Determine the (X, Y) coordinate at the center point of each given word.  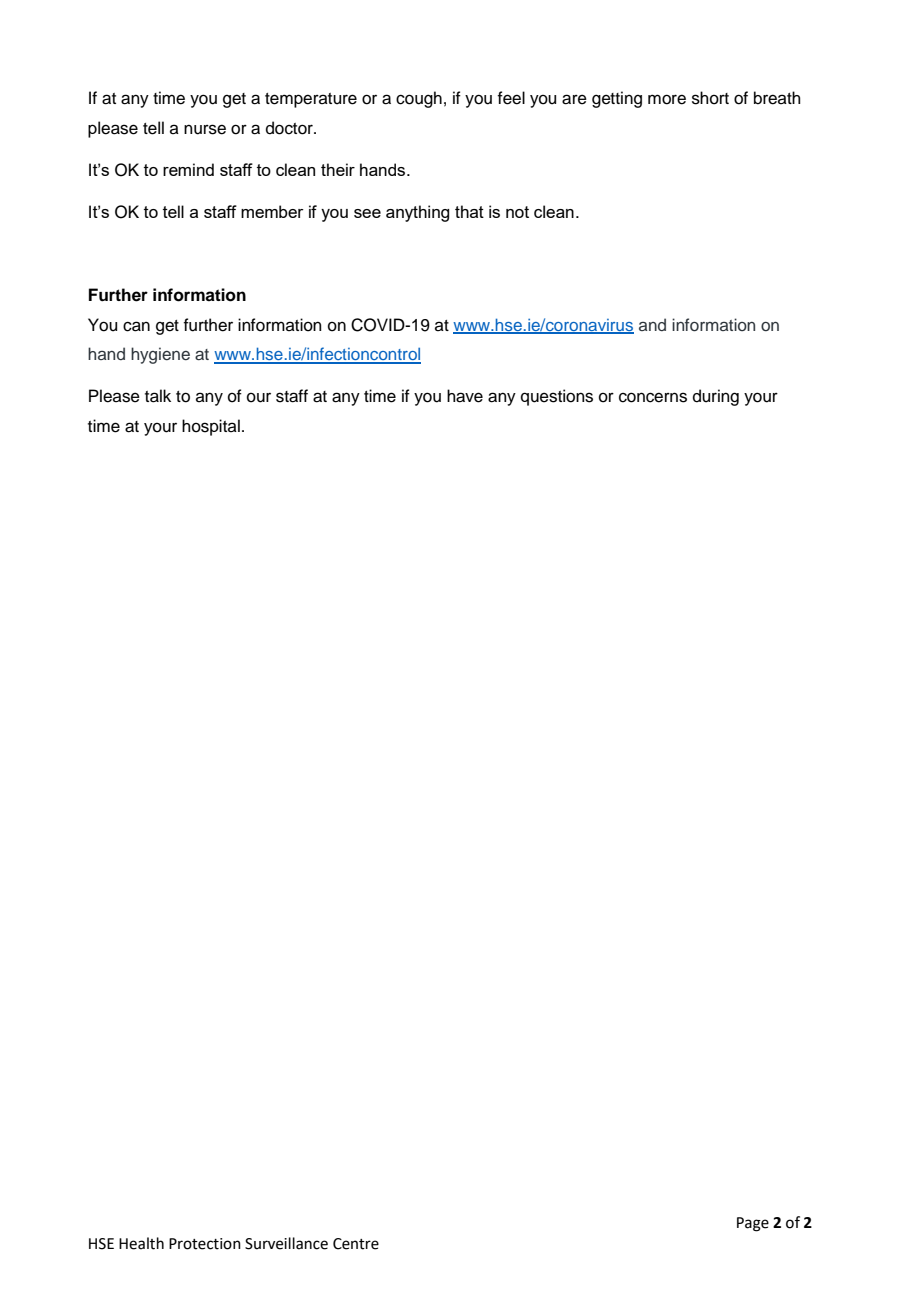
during (716, 397)
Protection (205, 1244)
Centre (356, 1244)
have (465, 396)
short (710, 98)
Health (141, 1243)
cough (419, 99)
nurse (205, 129)
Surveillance (286, 1243)
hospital (211, 427)
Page (753, 1224)
